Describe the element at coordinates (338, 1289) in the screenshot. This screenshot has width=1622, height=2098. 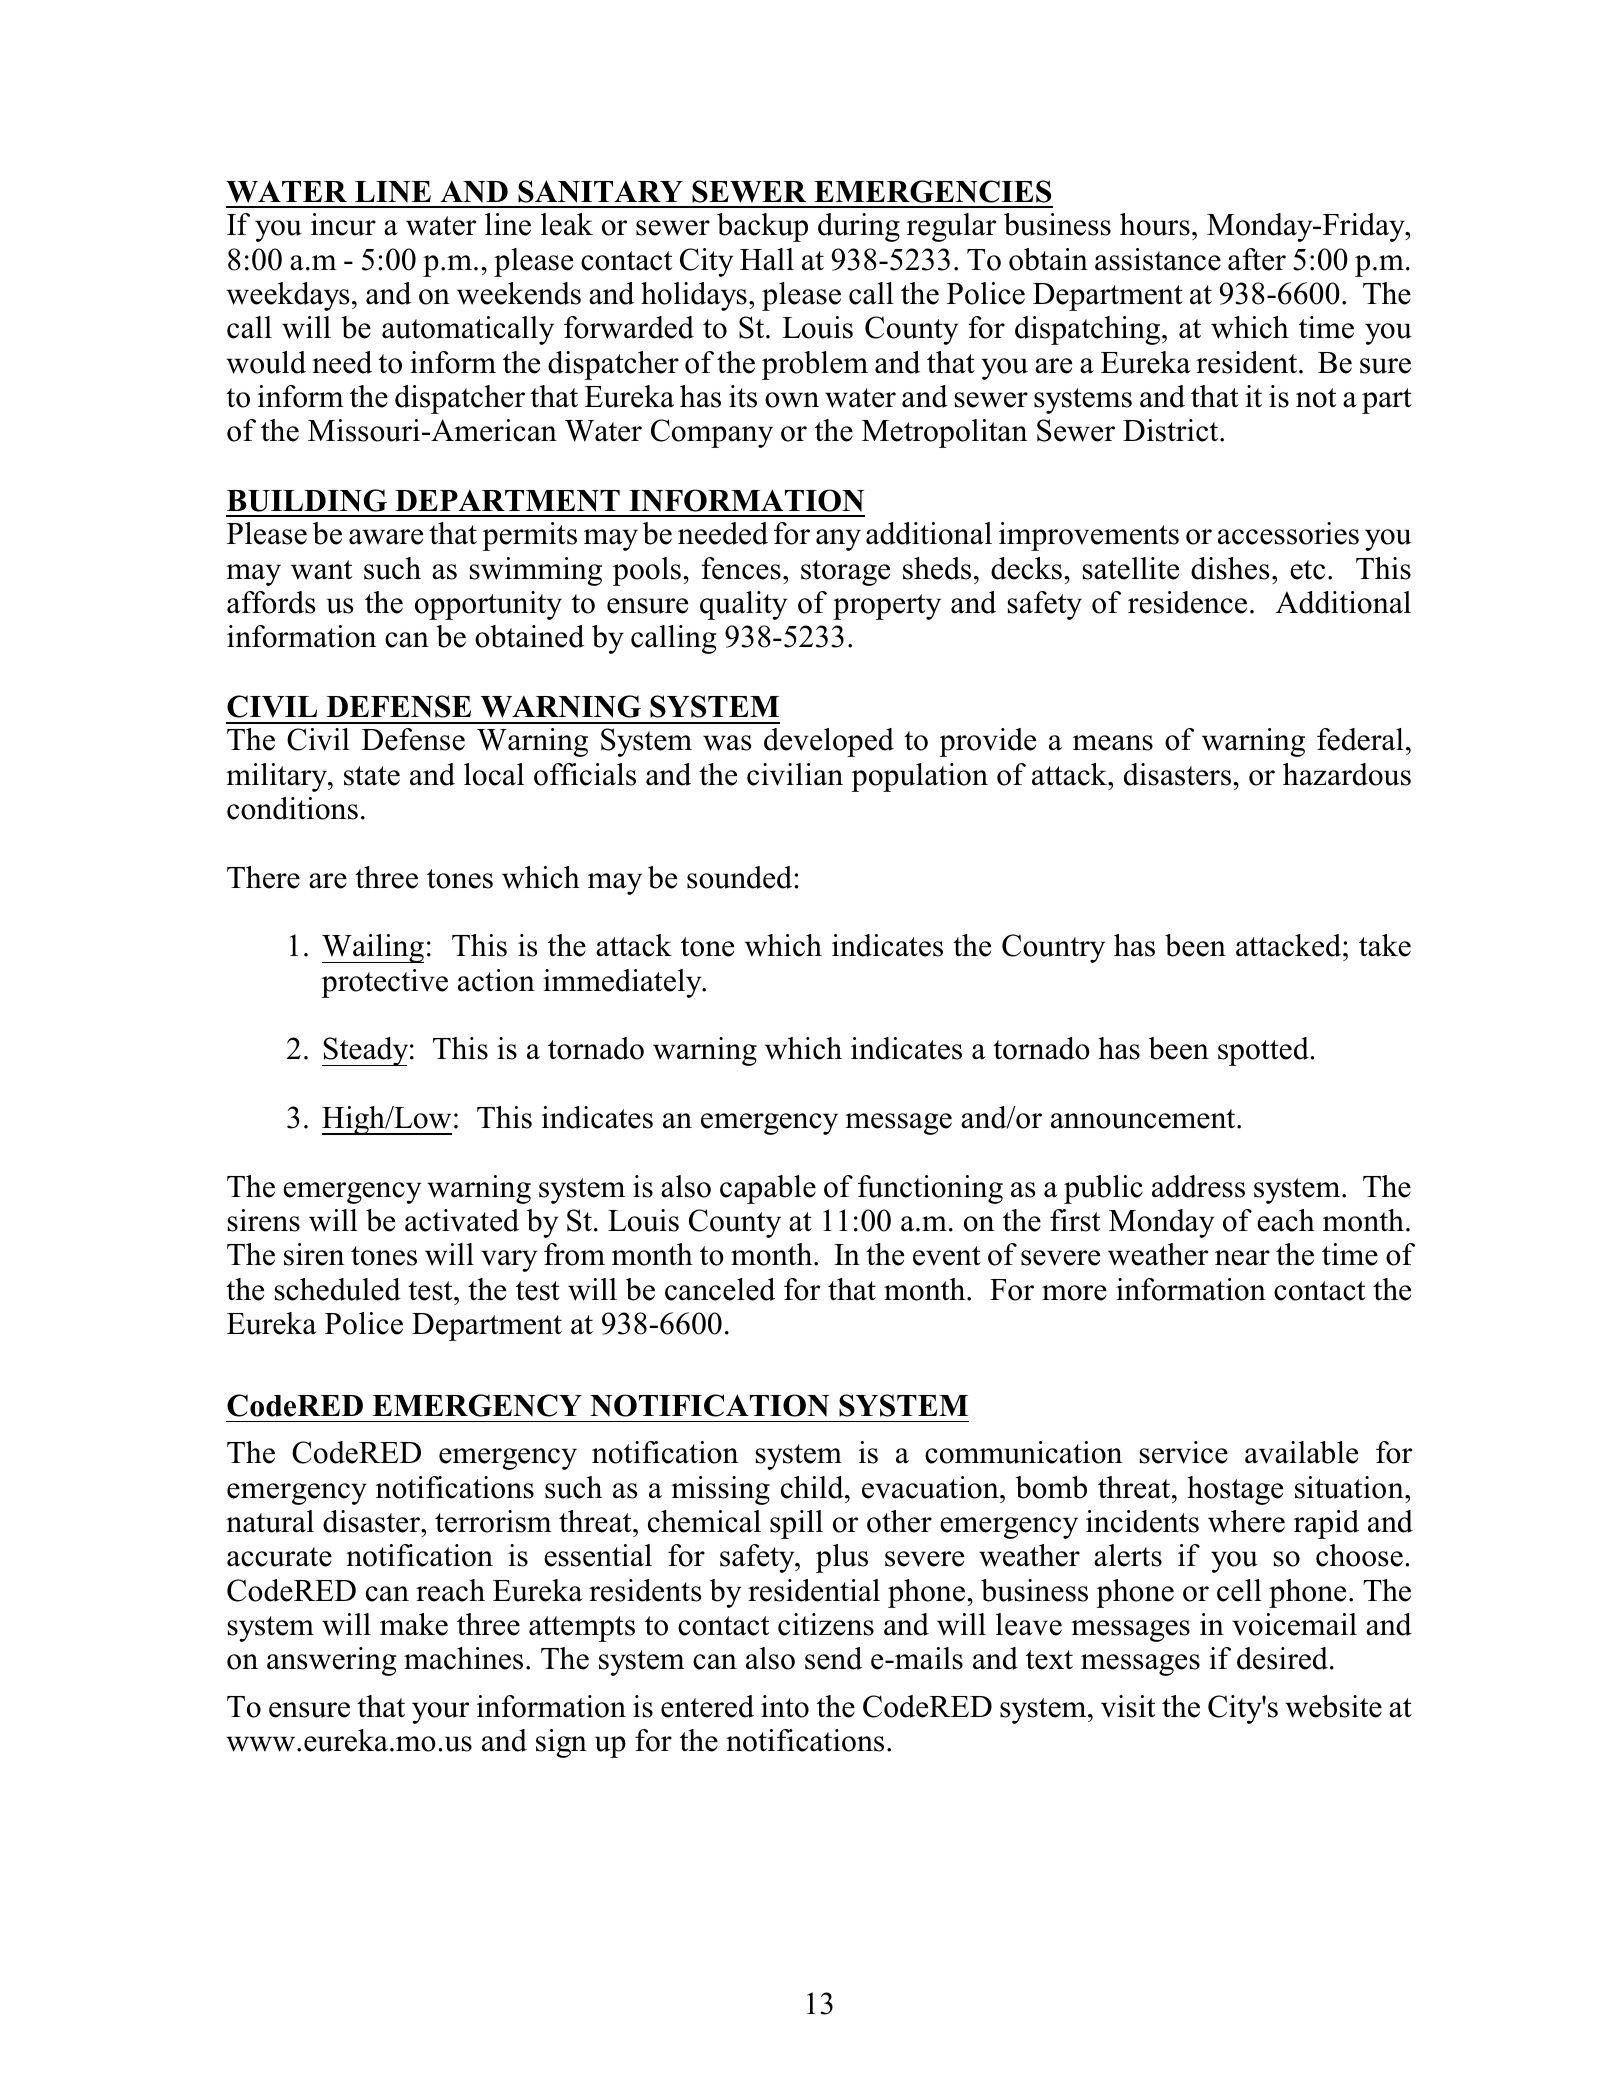
I see `scheduled` at that location.
